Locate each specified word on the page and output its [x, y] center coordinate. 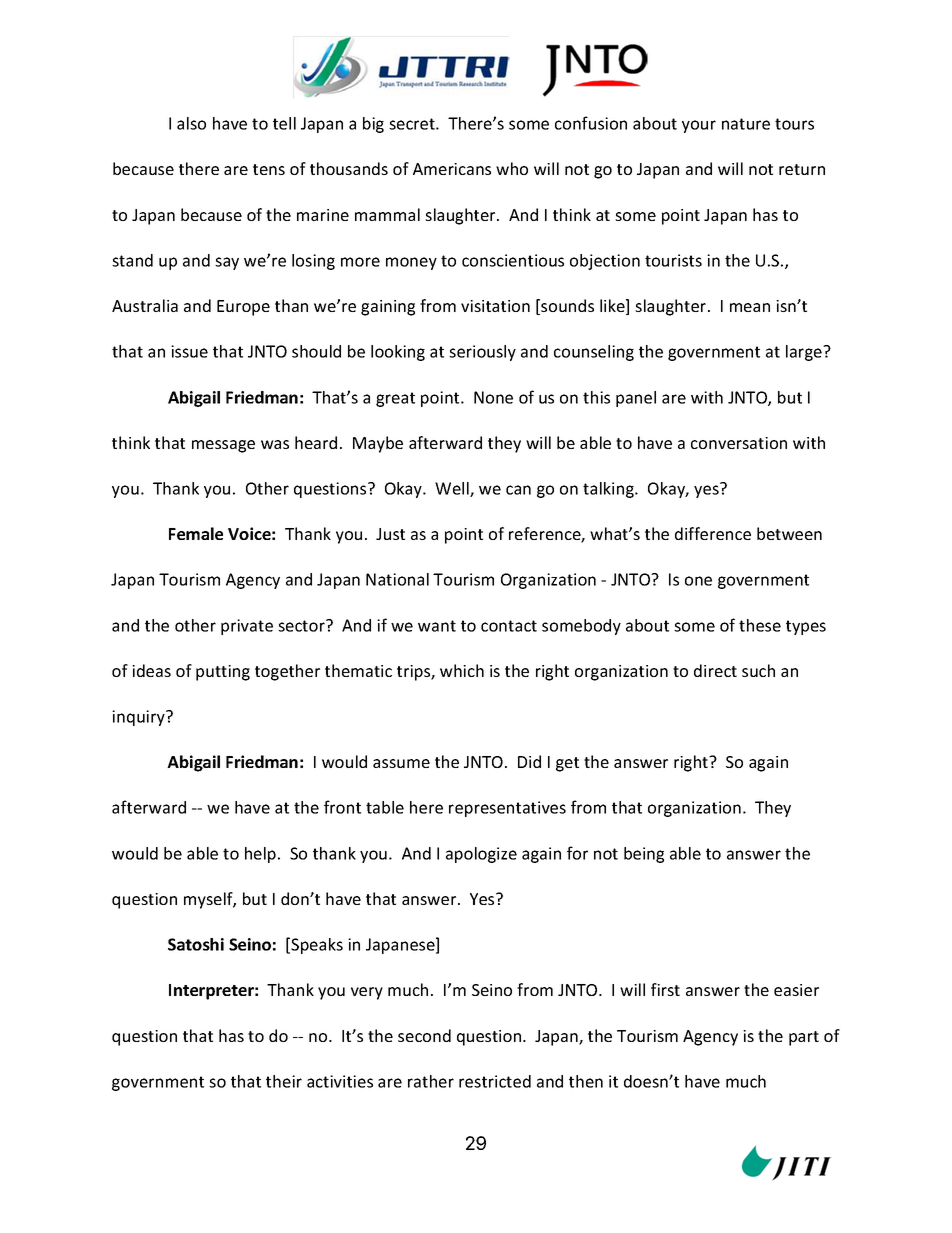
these [760, 625]
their [284, 1081]
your [699, 126]
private [247, 627]
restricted [495, 1081]
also [191, 123]
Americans [452, 169]
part [804, 1038]
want [437, 626]
